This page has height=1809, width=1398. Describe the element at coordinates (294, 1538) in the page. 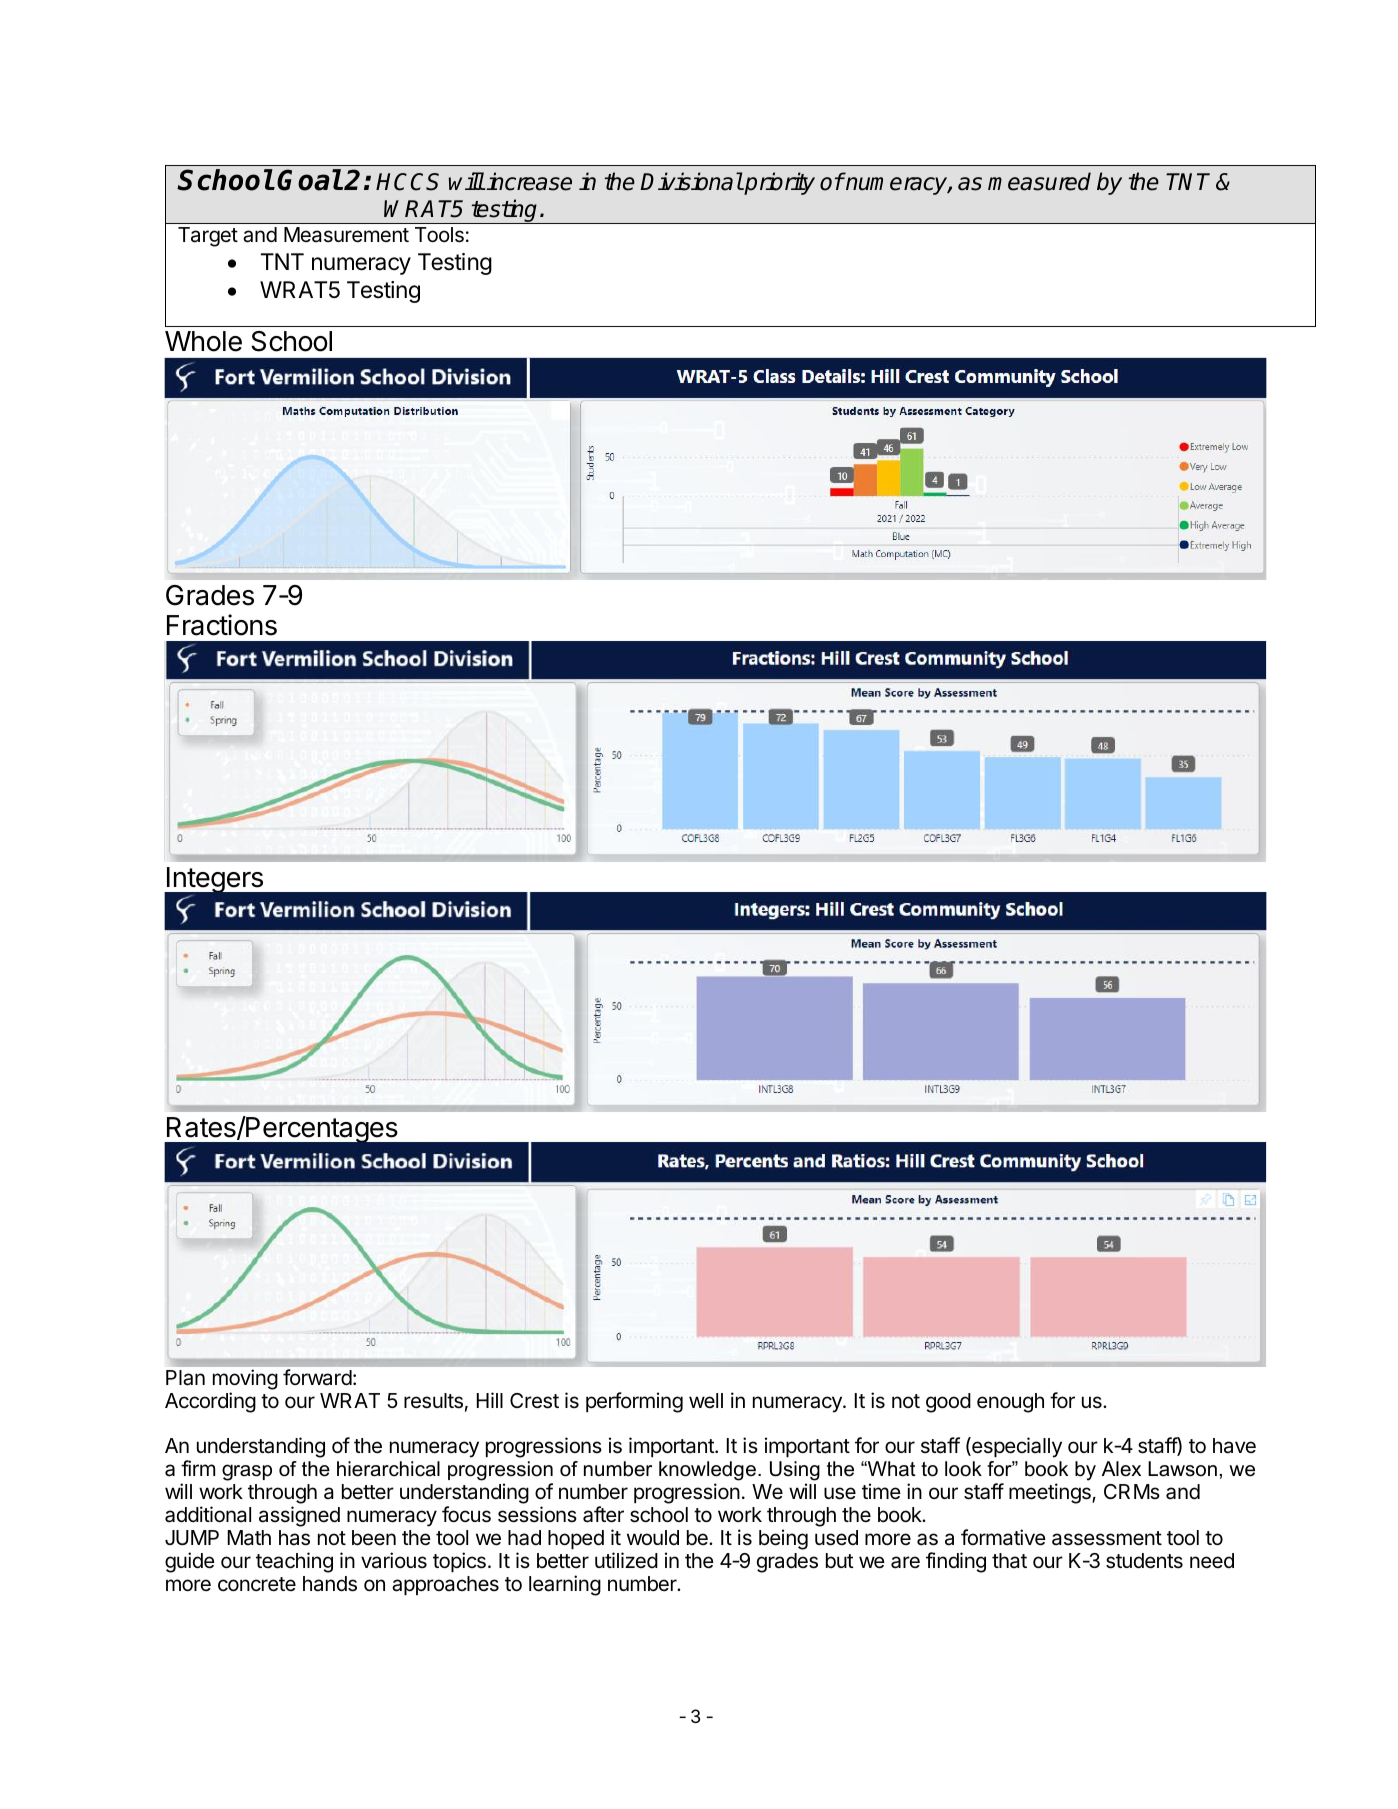

I see `has` at that location.
